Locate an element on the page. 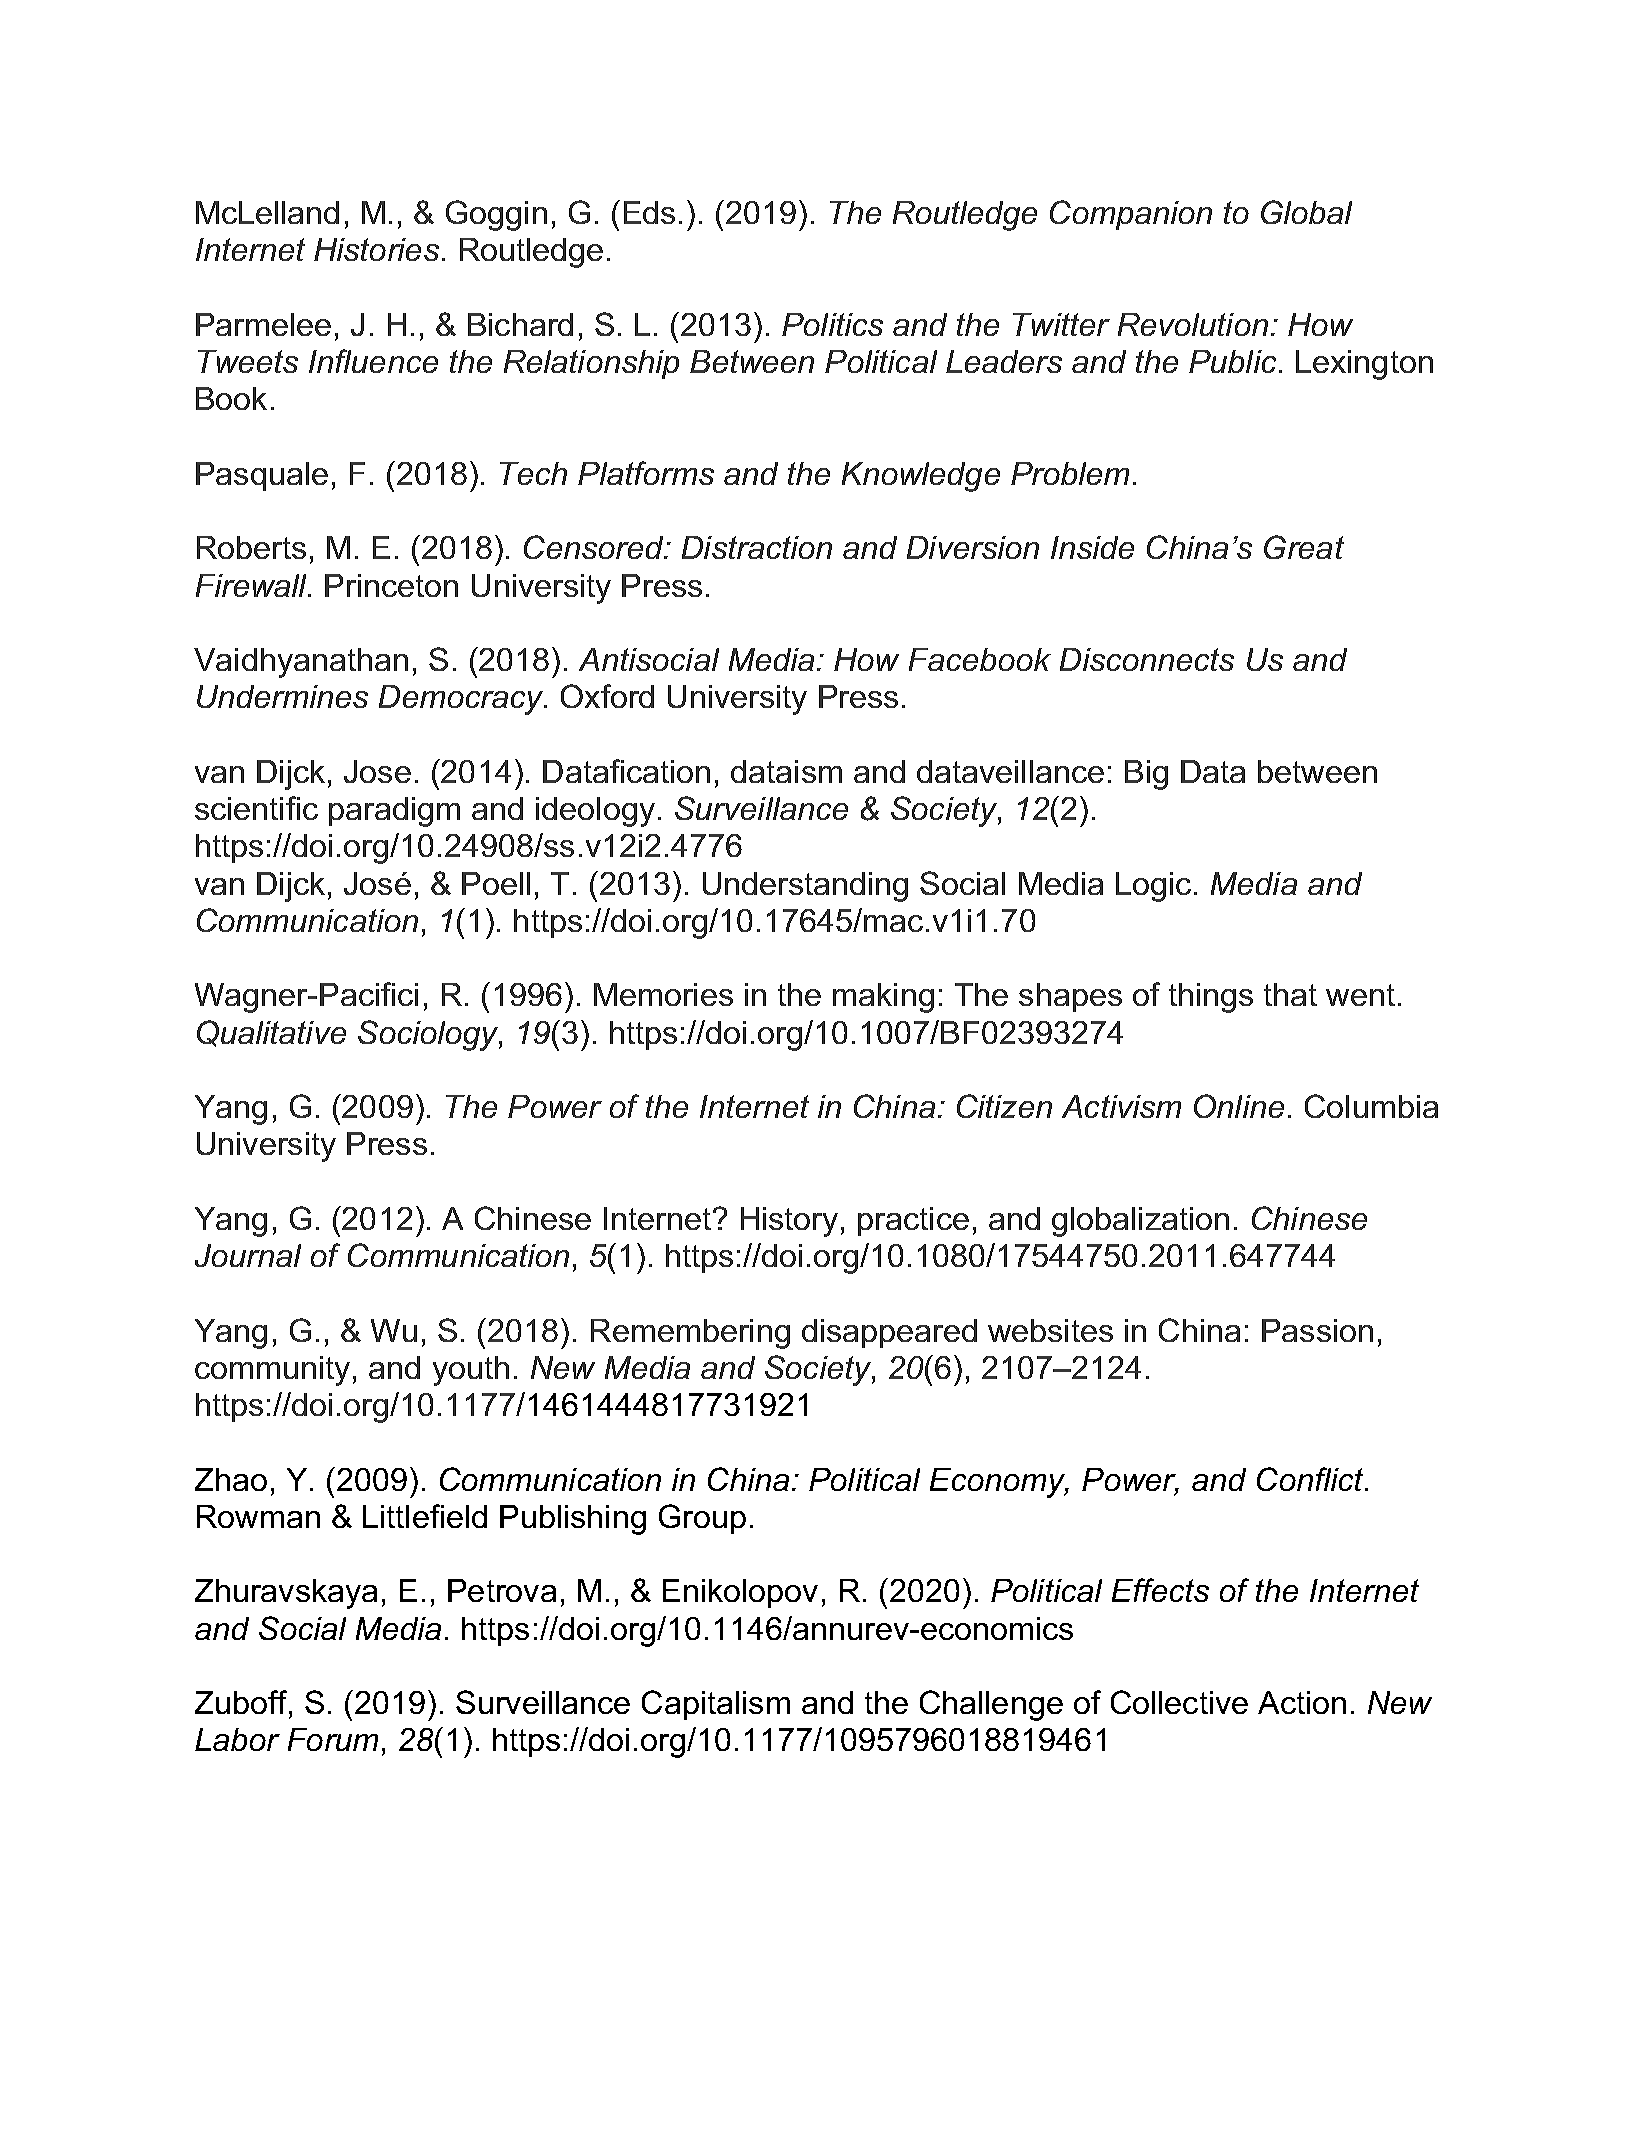 This image has height=2138, width=1652. making is located at coordinates (883, 998).
